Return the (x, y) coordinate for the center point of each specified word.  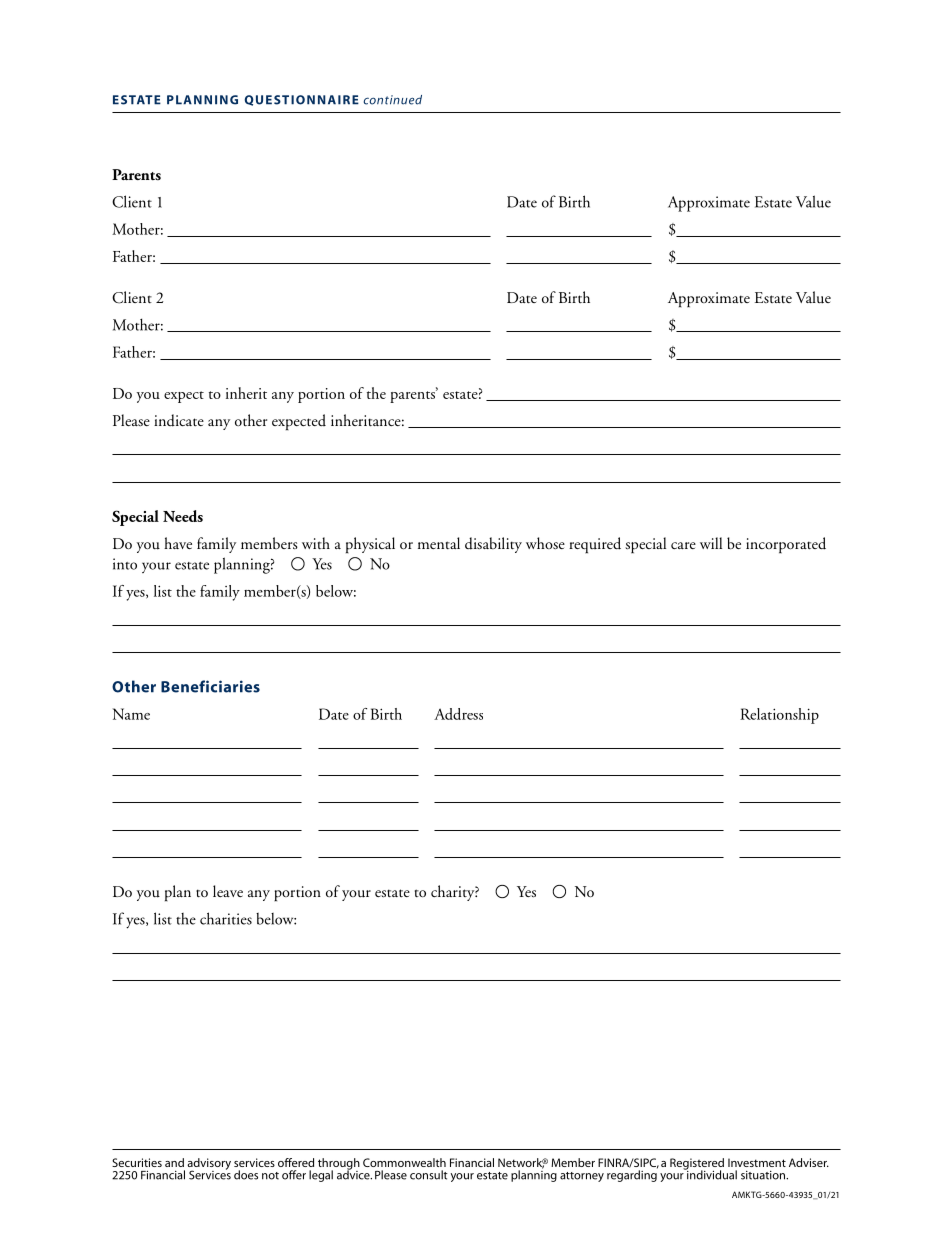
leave (228, 891)
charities (226, 918)
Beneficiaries (210, 686)
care (683, 545)
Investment (757, 1162)
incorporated (786, 545)
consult (429, 1175)
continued (393, 100)
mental (439, 543)
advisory (209, 1165)
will (711, 543)
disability (493, 545)
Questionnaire (302, 100)
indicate (179, 420)
